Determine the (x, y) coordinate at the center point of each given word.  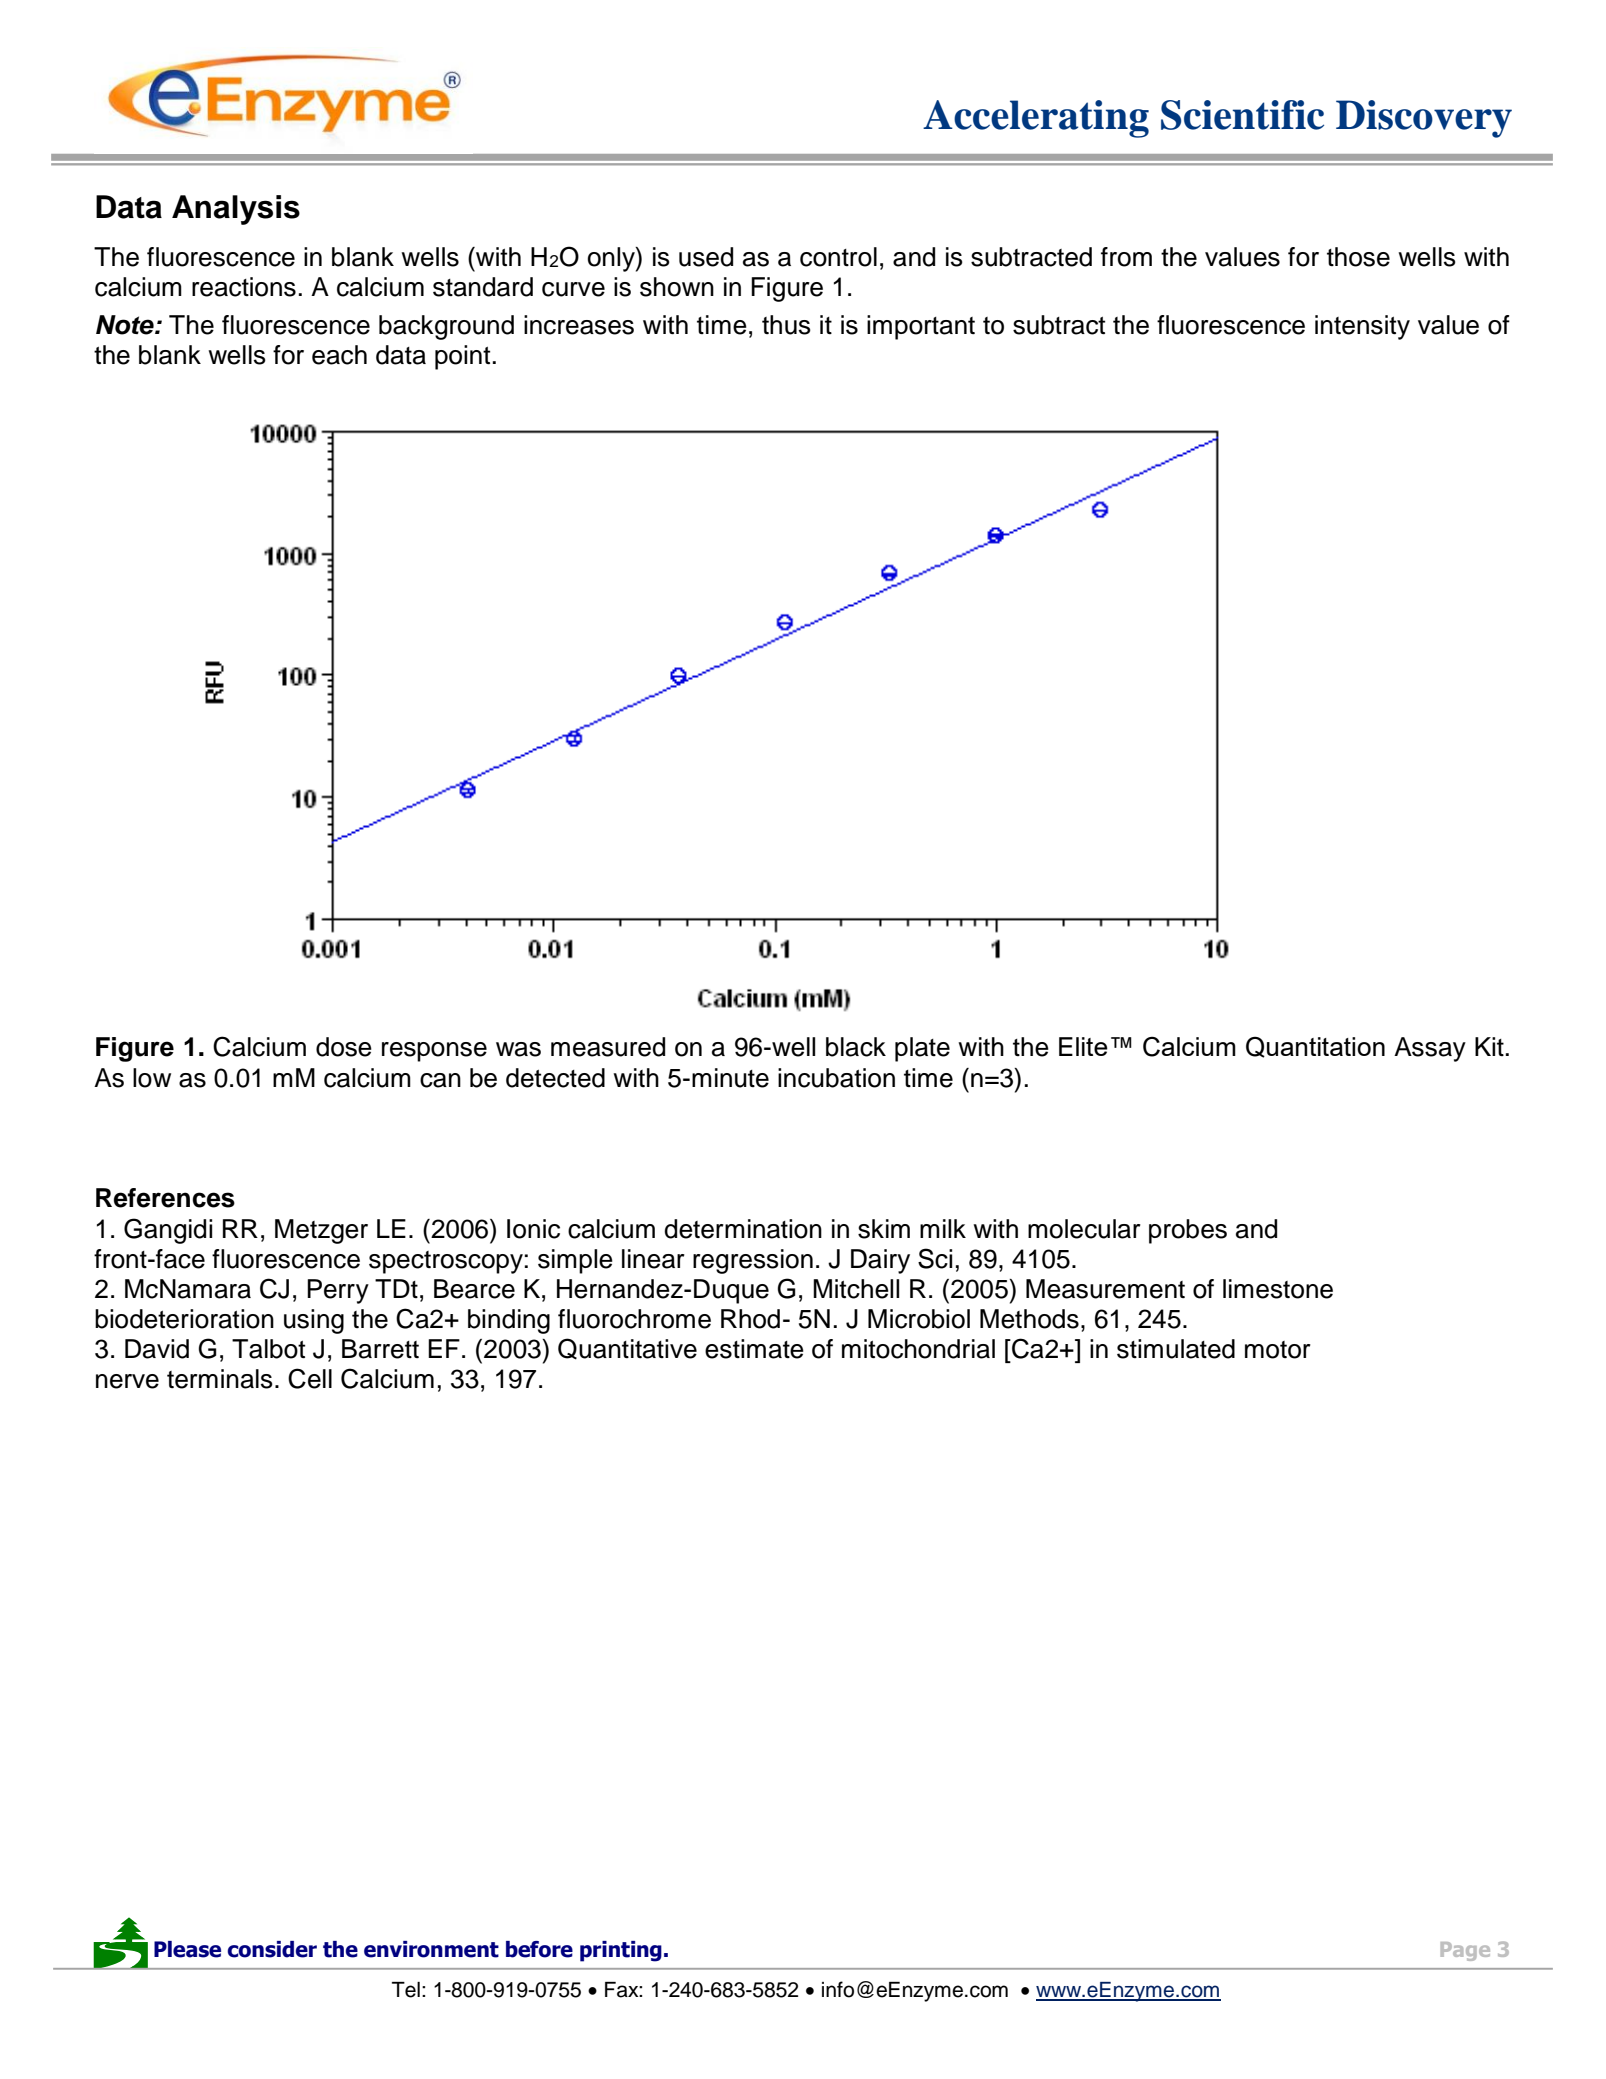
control (838, 257)
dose (344, 1047)
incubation (836, 1078)
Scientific (1242, 115)
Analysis (236, 210)
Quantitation (1315, 1047)
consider (272, 1949)
